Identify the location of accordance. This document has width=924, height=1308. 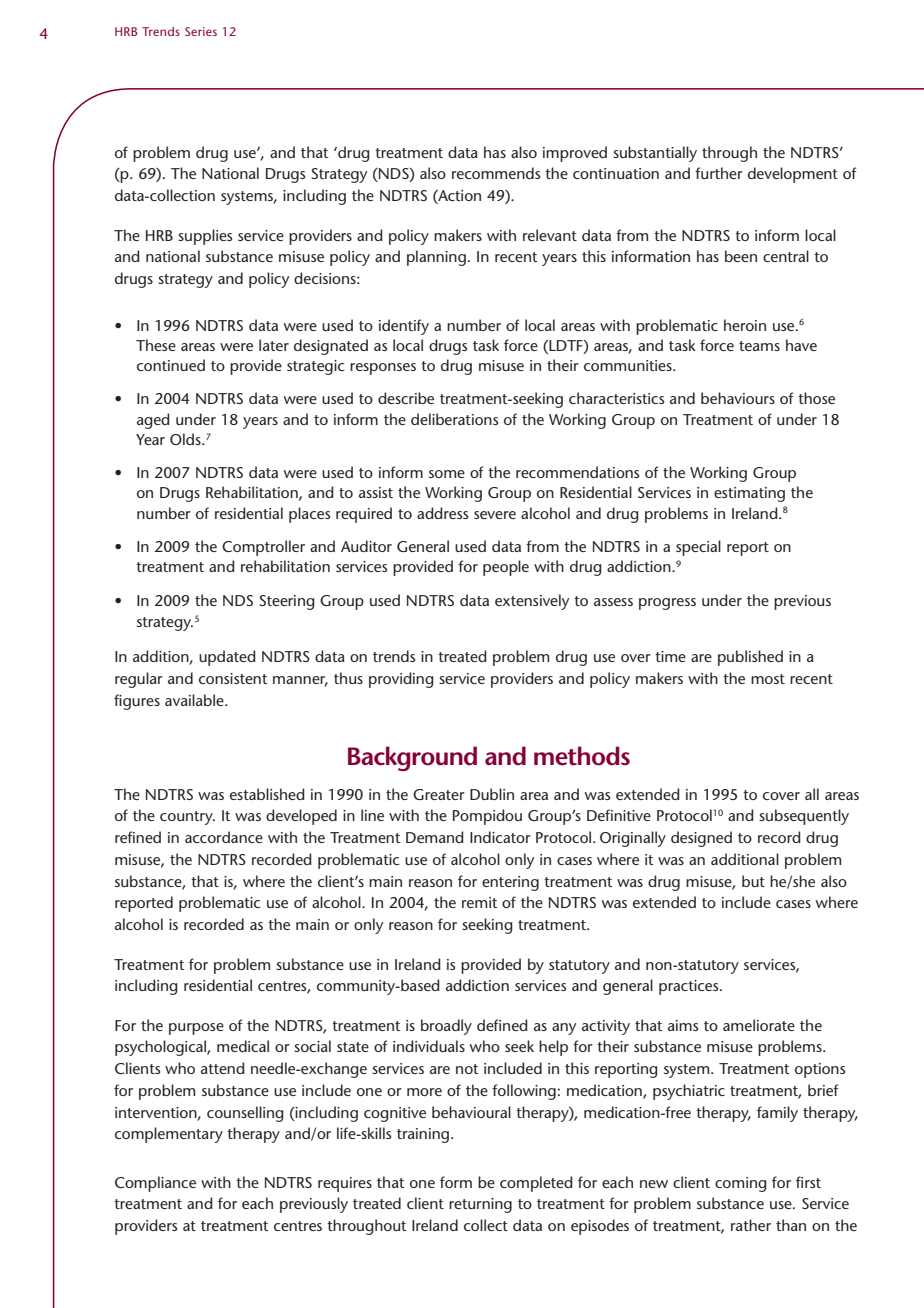
(224, 837).
